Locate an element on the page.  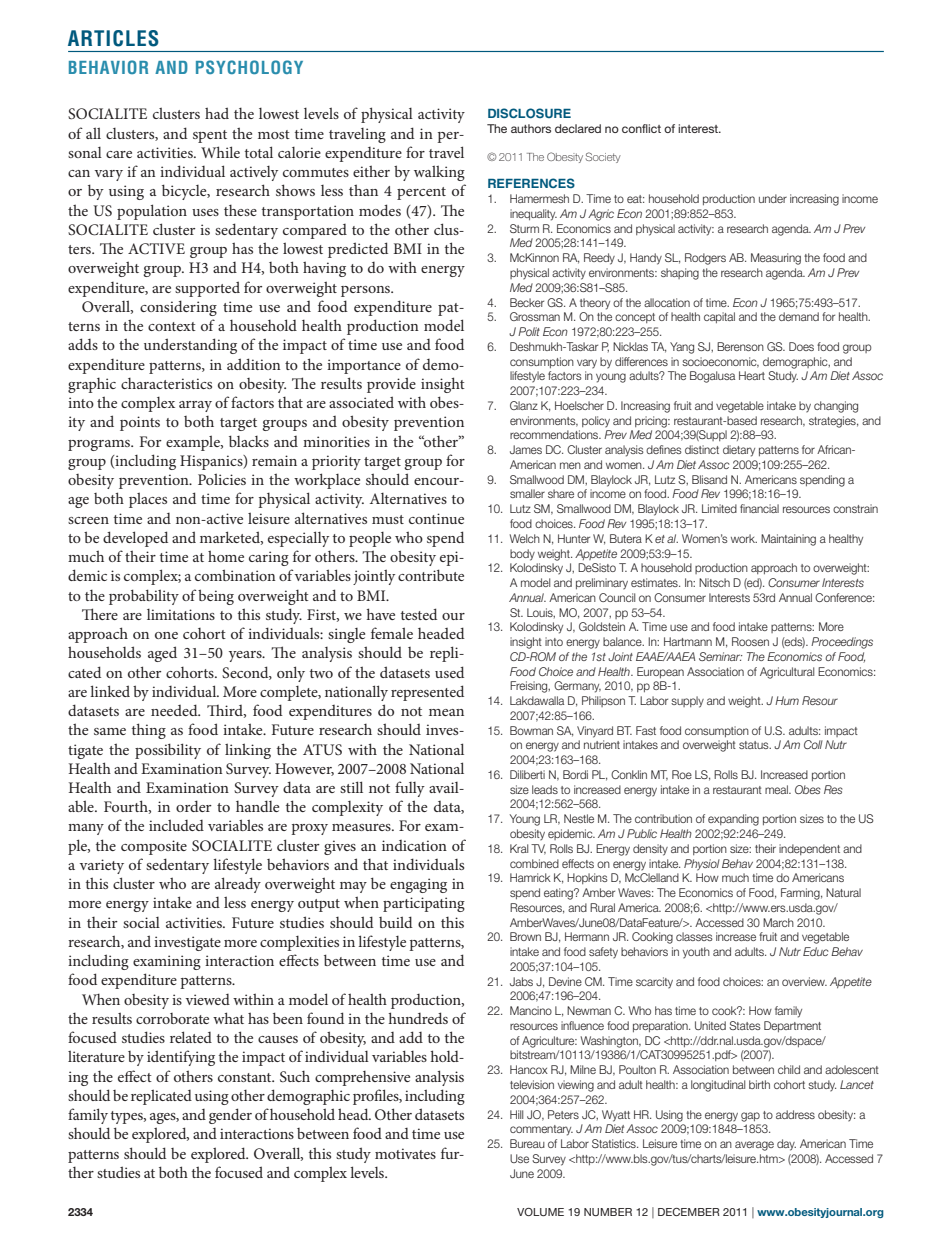
gender is located at coordinates (230, 1116).
